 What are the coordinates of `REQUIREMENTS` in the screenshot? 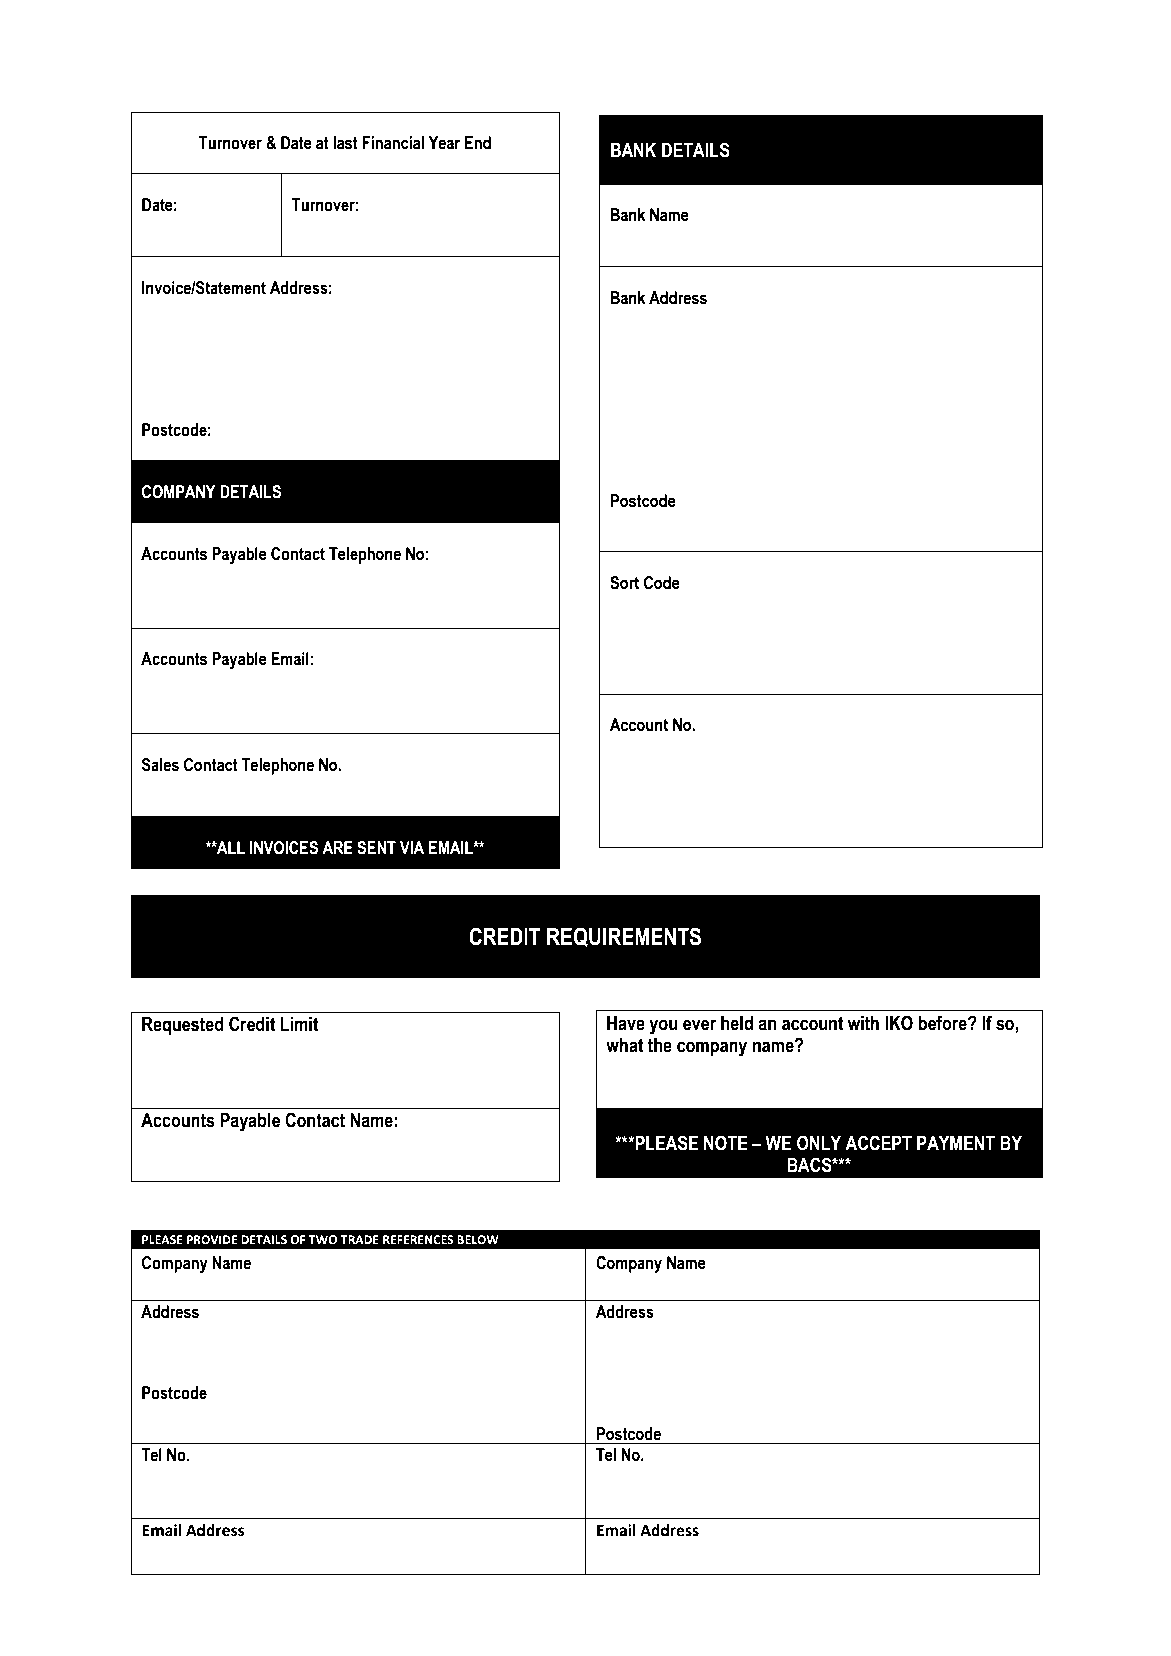 It's located at (624, 937).
